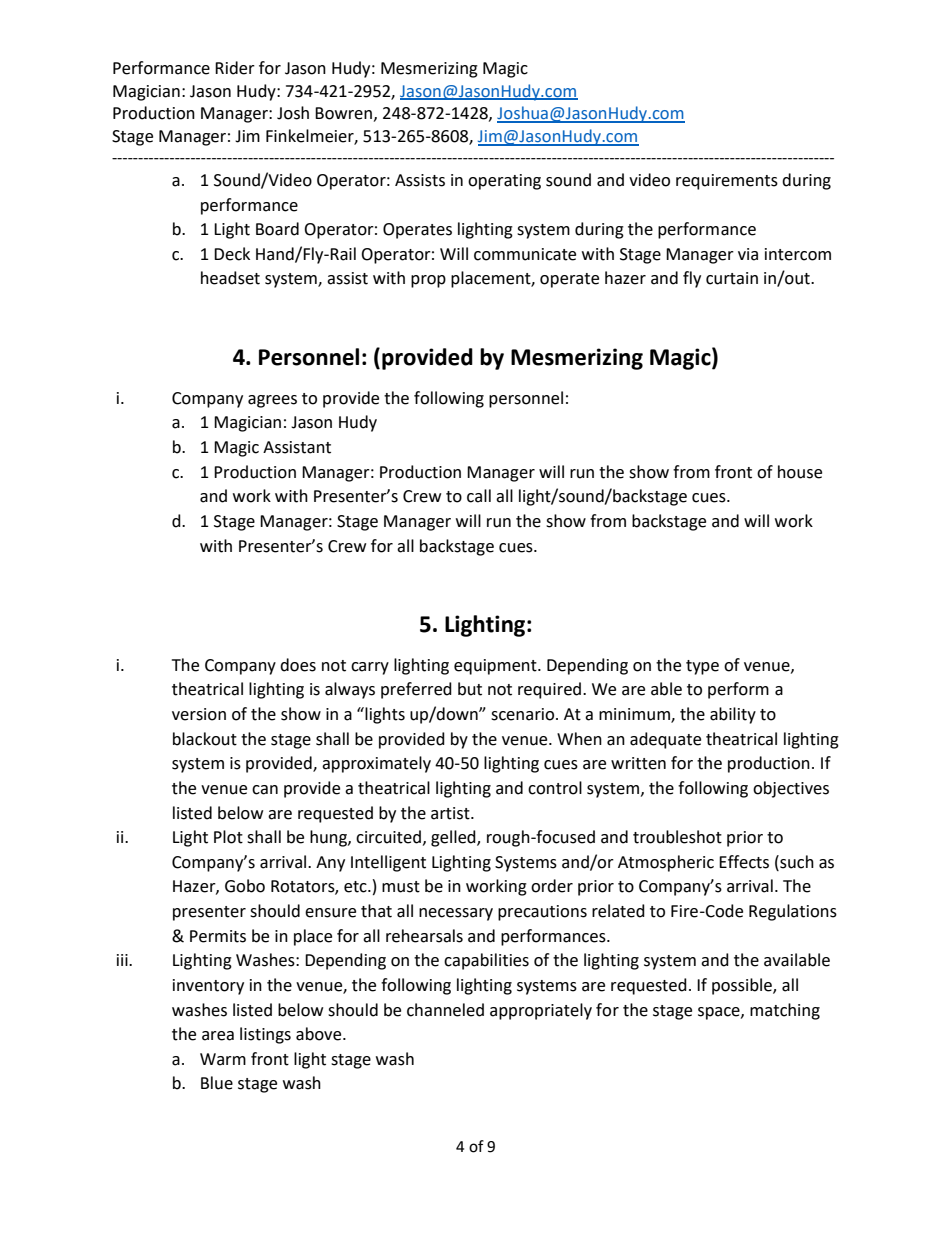 This screenshot has height=1233, width=952. Describe the element at coordinates (445, 1010) in the screenshot. I see `channeled` at that location.
